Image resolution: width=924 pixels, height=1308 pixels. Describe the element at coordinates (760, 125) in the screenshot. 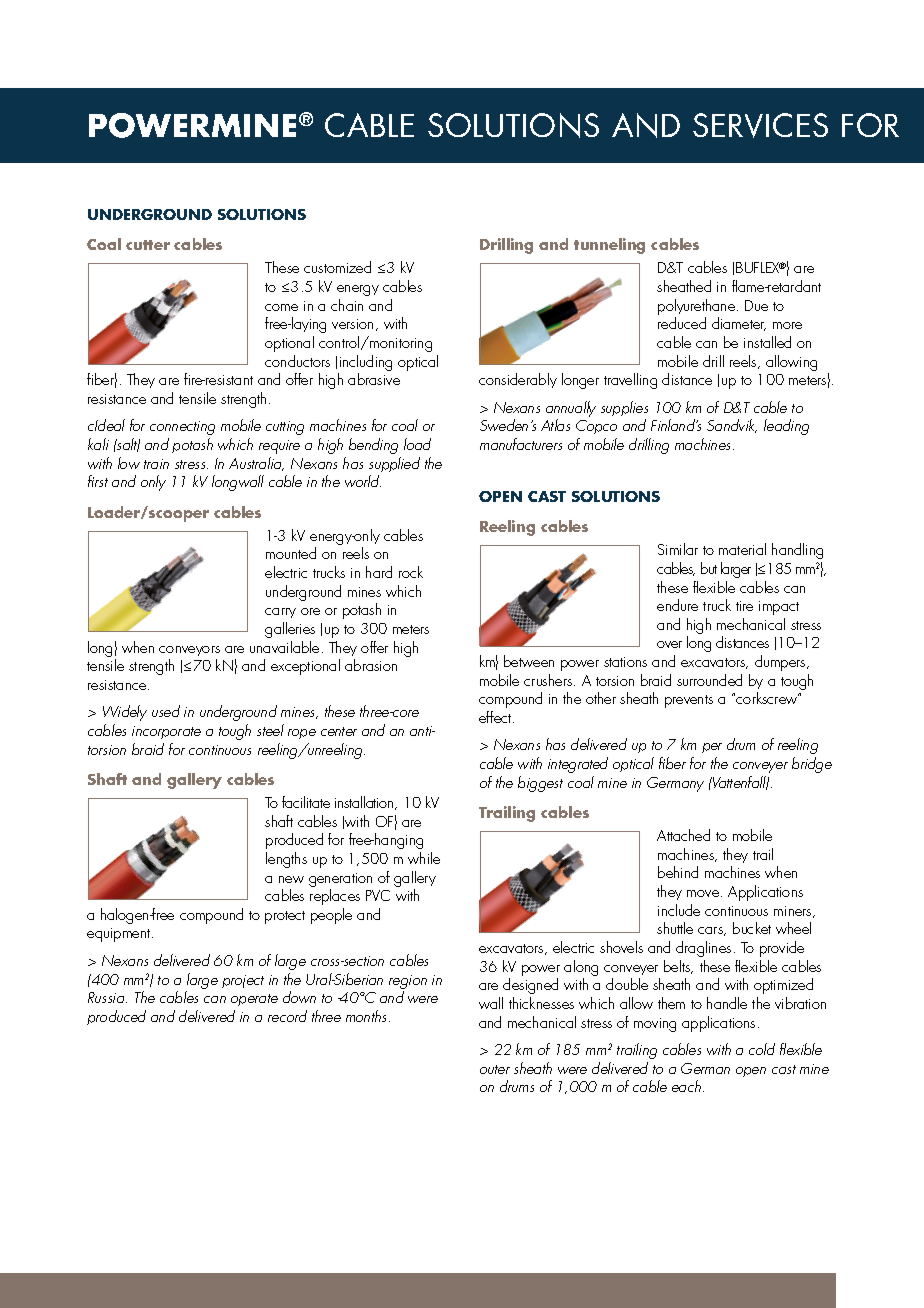

I see `SERVICES` at that location.
